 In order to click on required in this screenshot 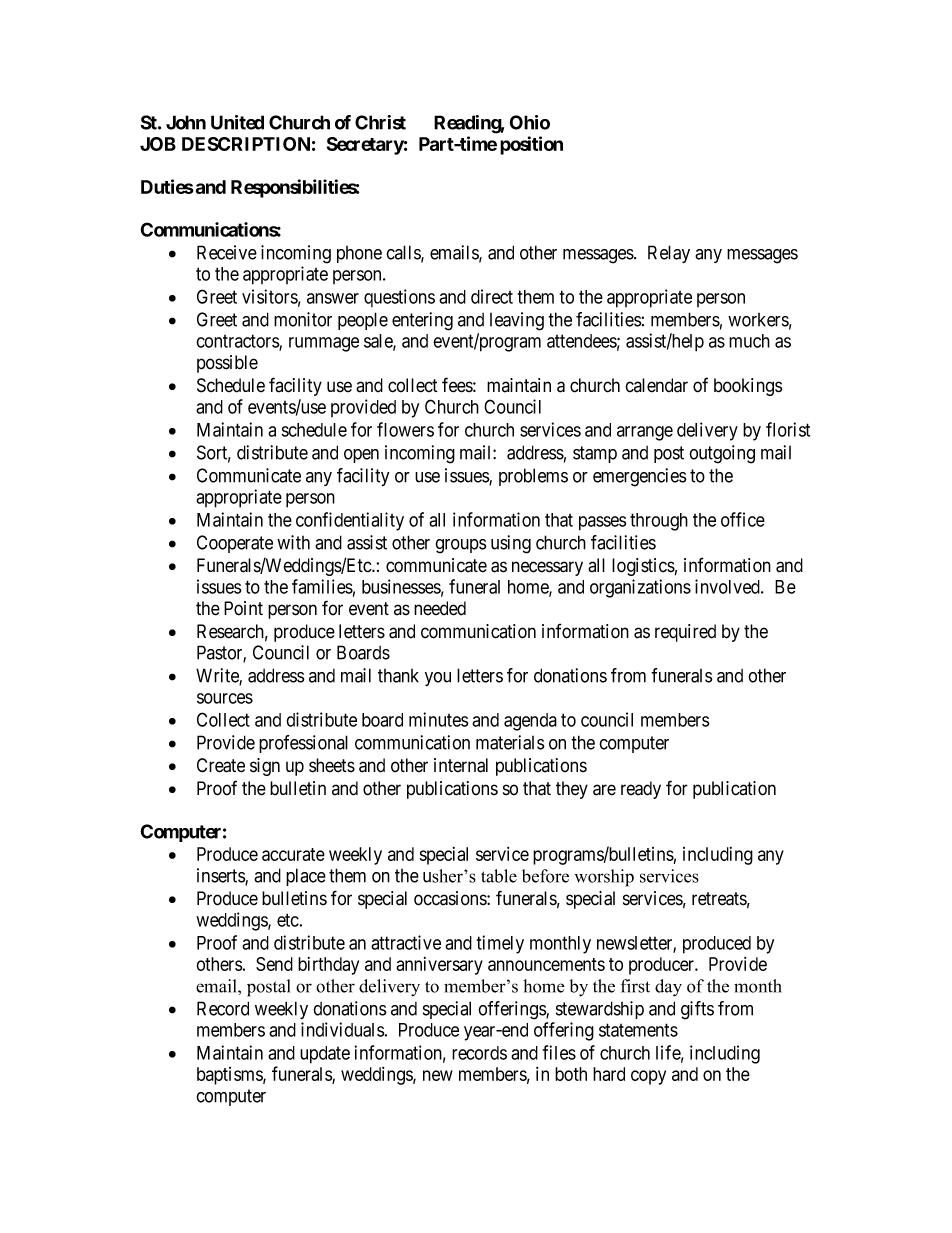, I will do `click(685, 633)`.
